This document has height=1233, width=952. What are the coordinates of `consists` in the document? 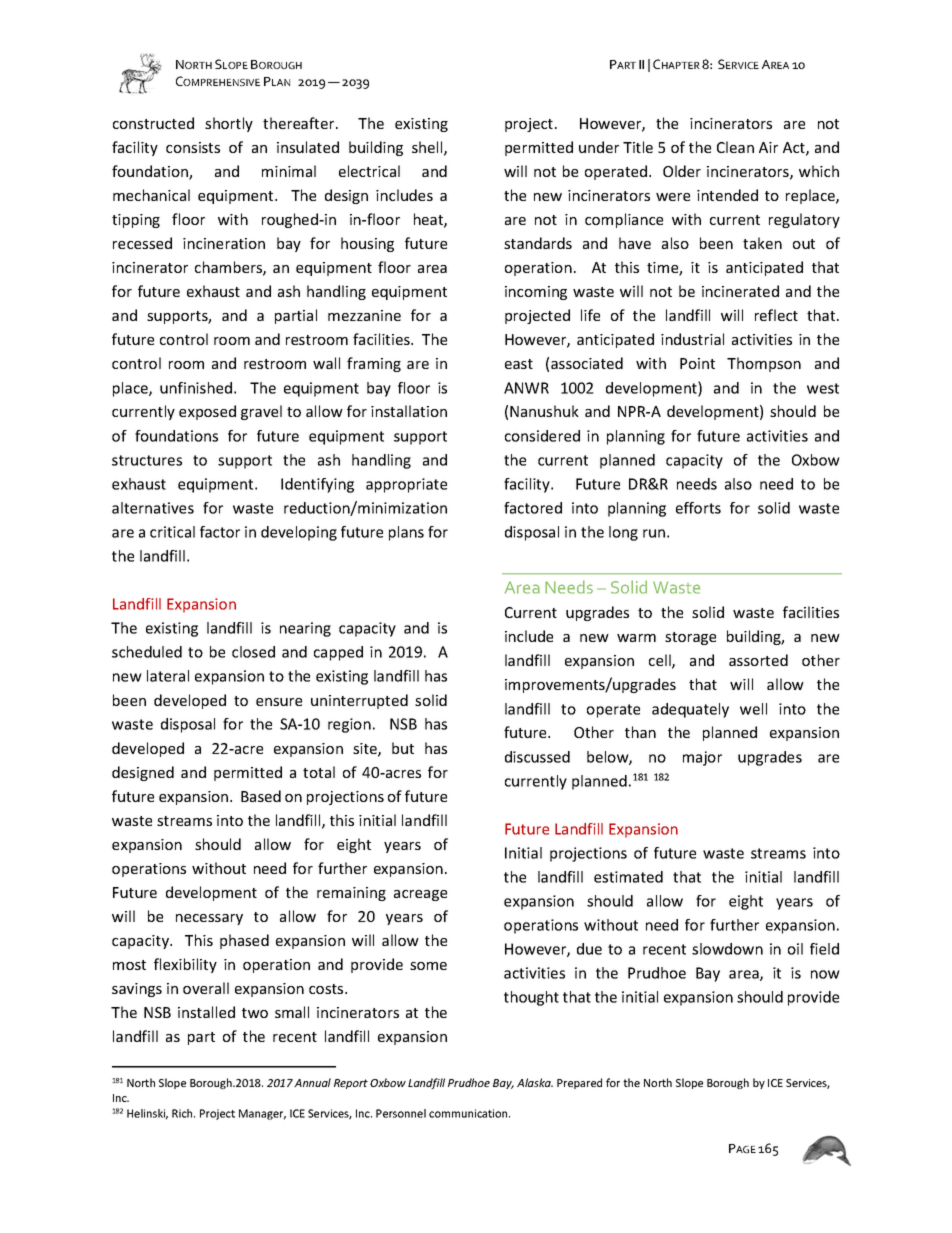 It's located at (193, 147).
